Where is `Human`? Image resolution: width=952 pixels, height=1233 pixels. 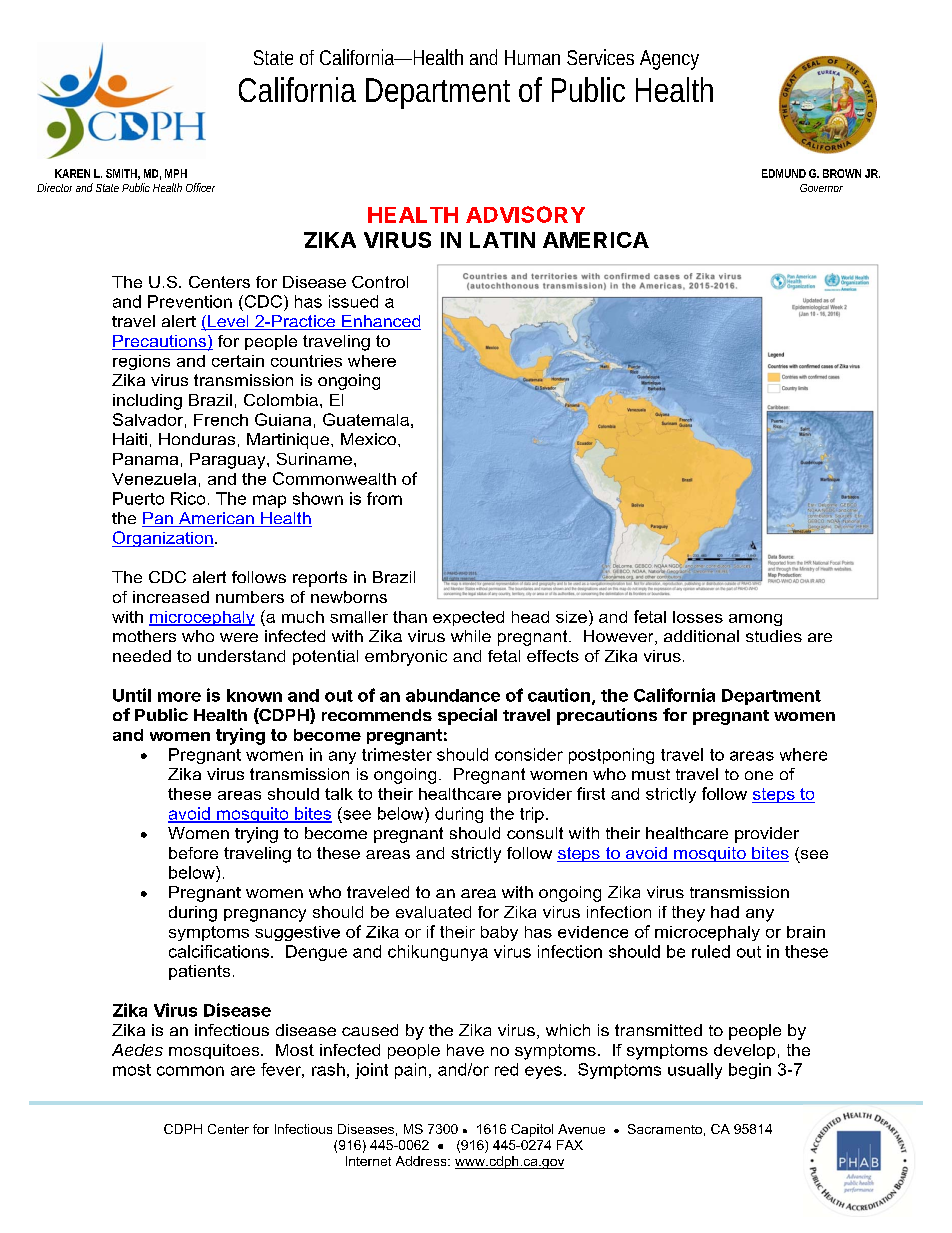 Human is located at coordinates (532, 57).
